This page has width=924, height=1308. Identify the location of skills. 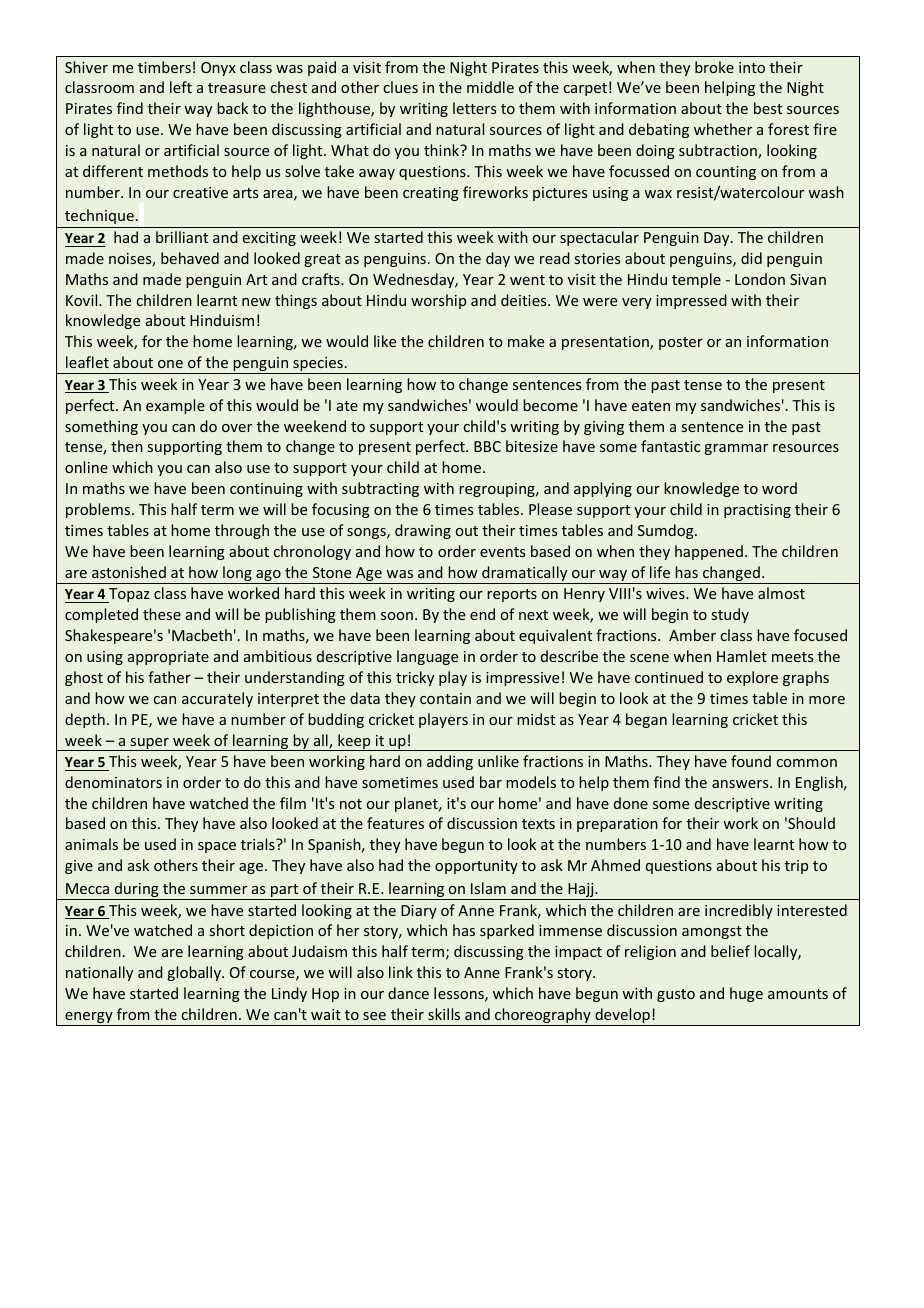
(444, 1014).
